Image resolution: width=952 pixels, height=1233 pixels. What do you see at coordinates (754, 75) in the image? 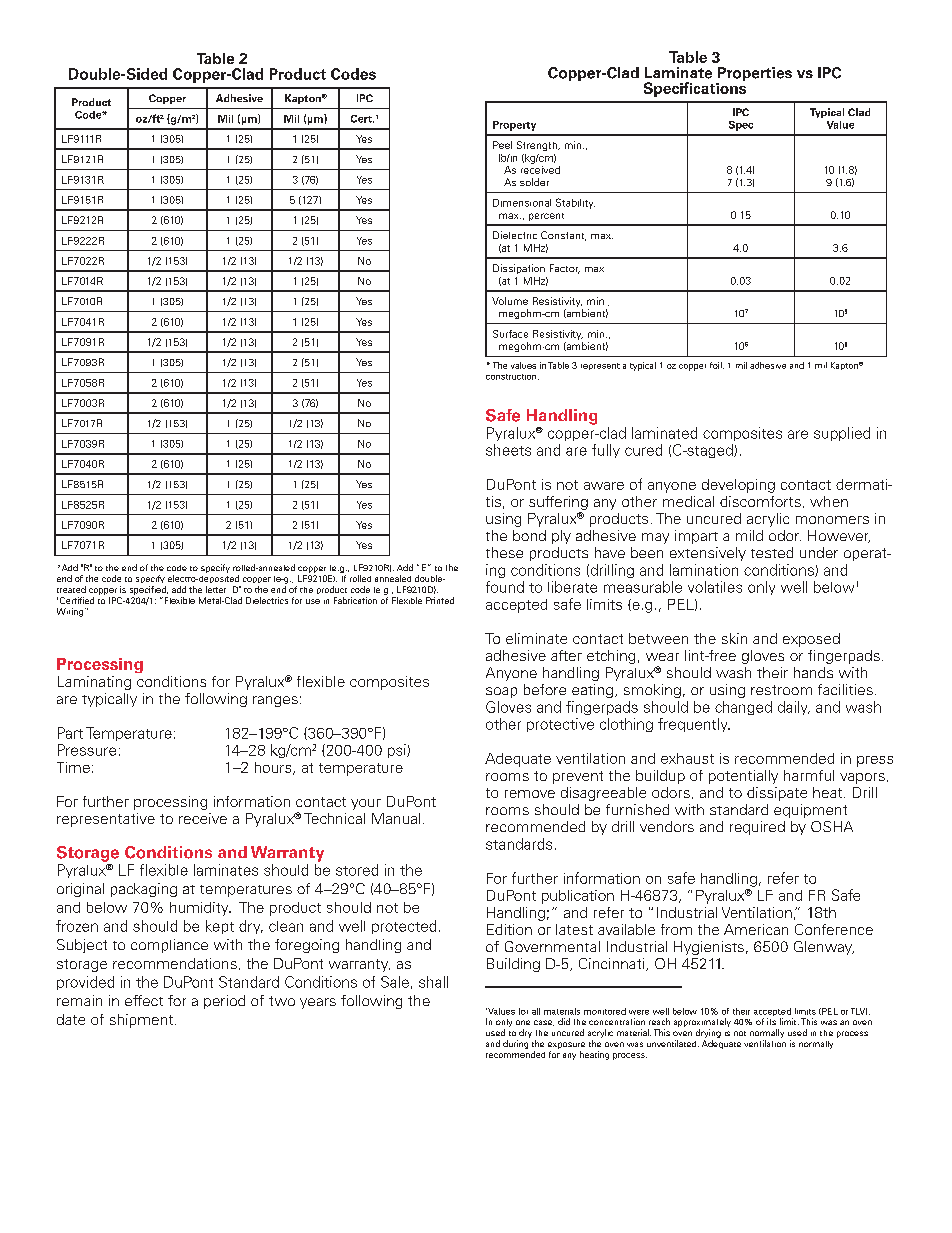
I see `Properties` at bounding box center [754, 75].
